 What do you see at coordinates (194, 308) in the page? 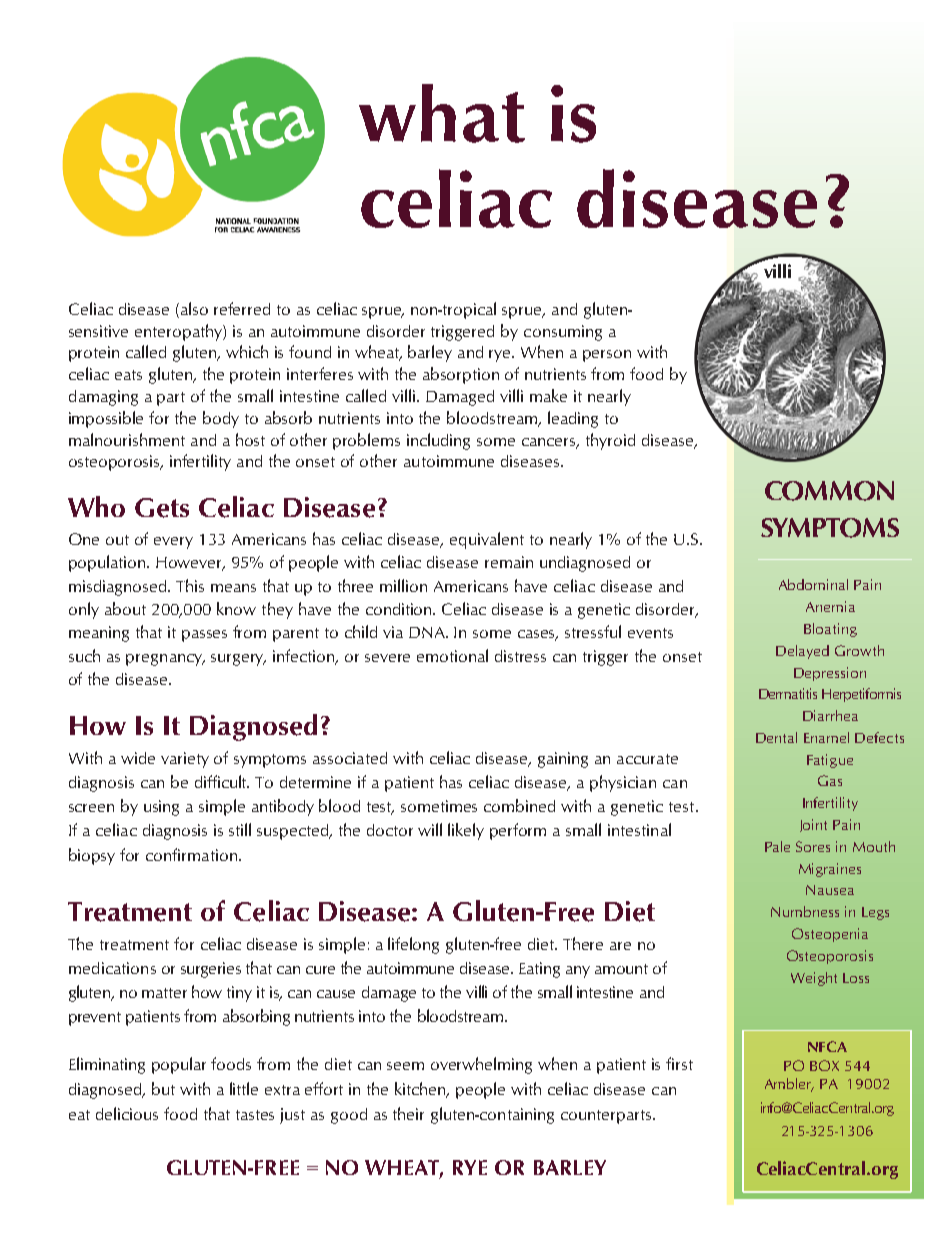
I see `also` at bounding box center [194, 308].
